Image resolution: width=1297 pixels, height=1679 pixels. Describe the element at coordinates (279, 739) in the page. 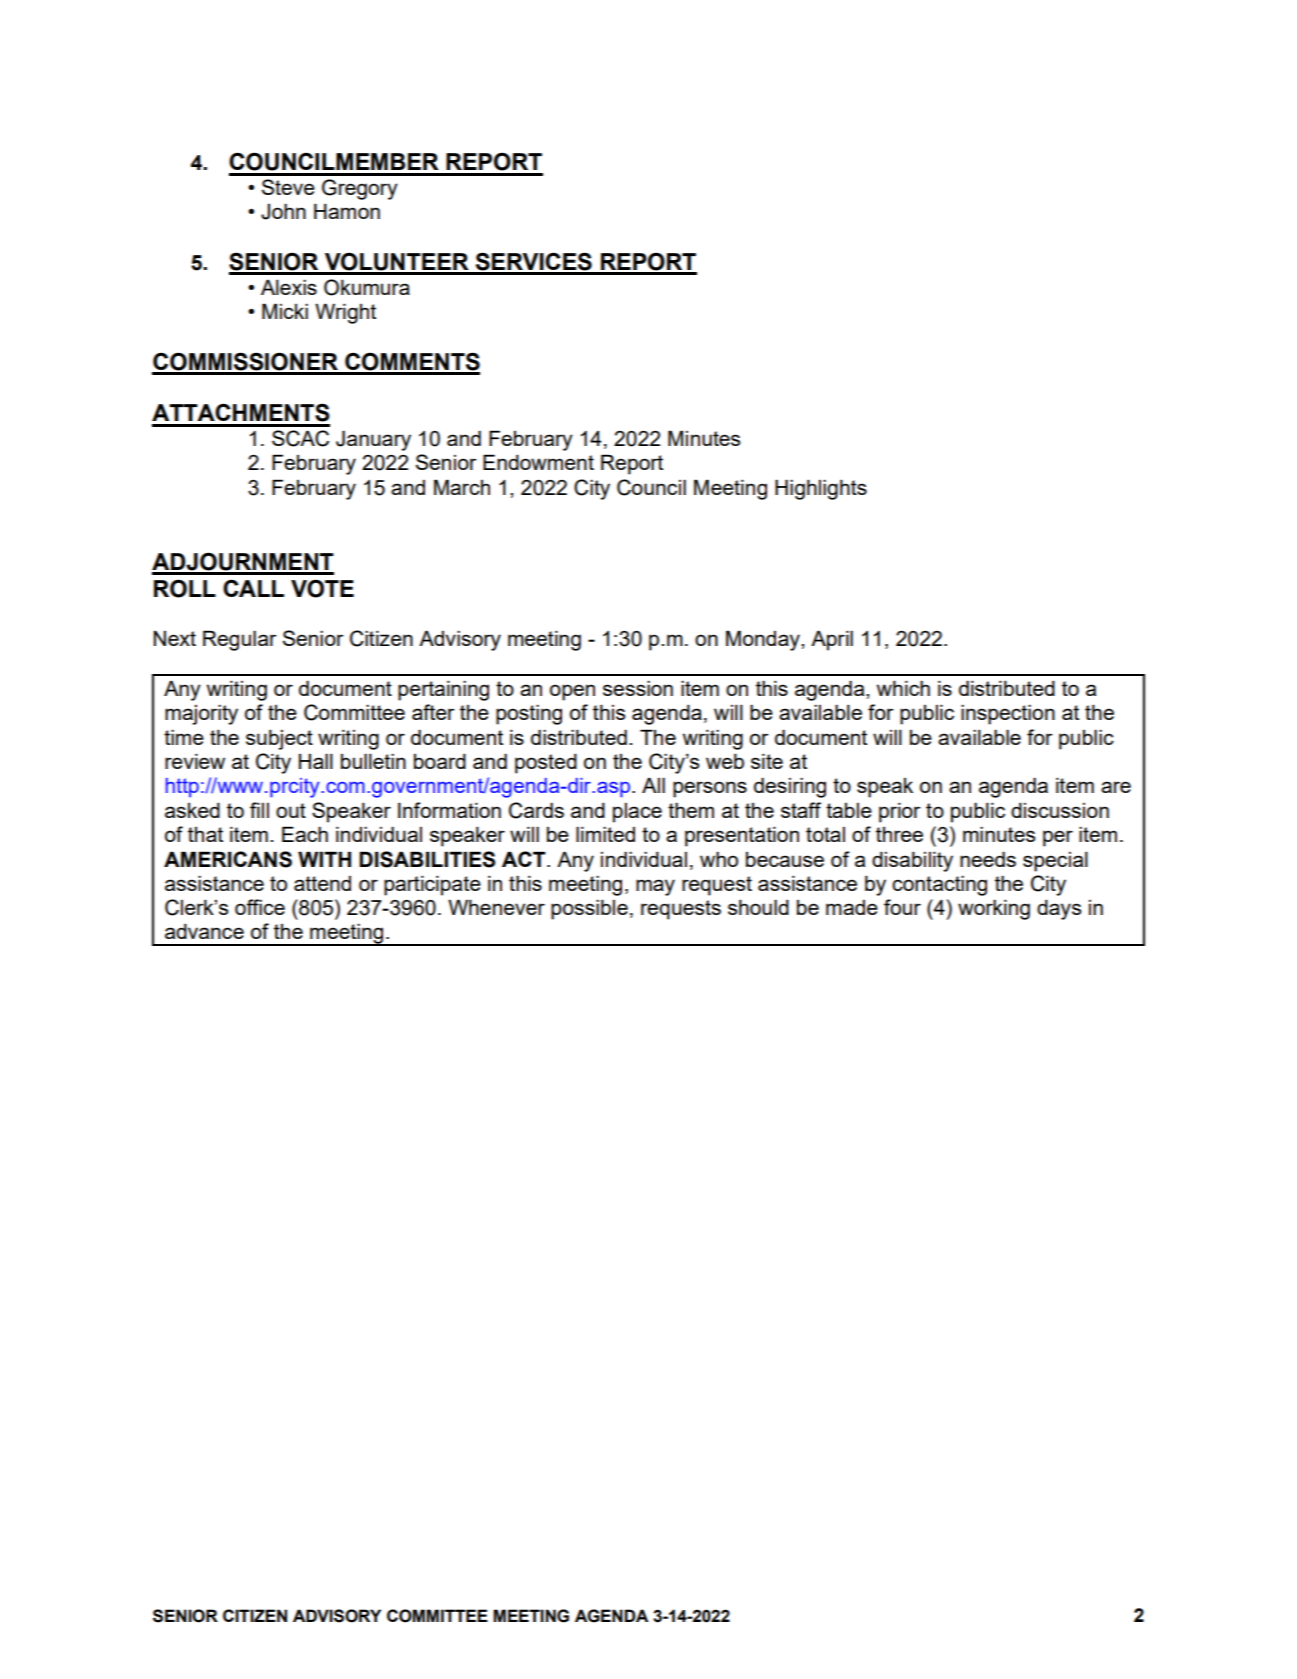

I see `subject` at that location.
